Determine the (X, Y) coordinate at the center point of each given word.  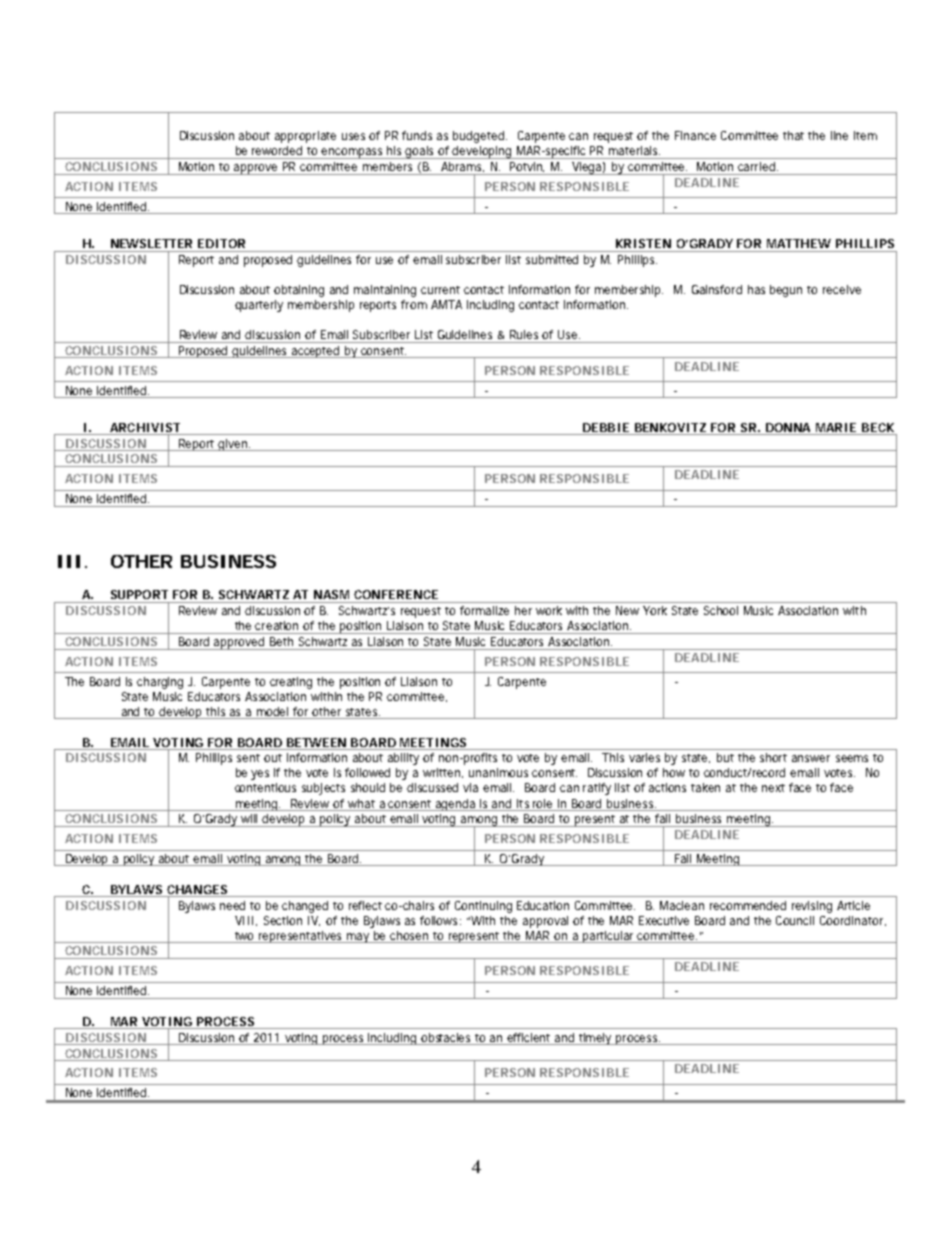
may (358, 938)
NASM (331, 594)
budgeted (480, 137)
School (721, 610)
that (796, 135)
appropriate (305, 137)
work (549, 610)
